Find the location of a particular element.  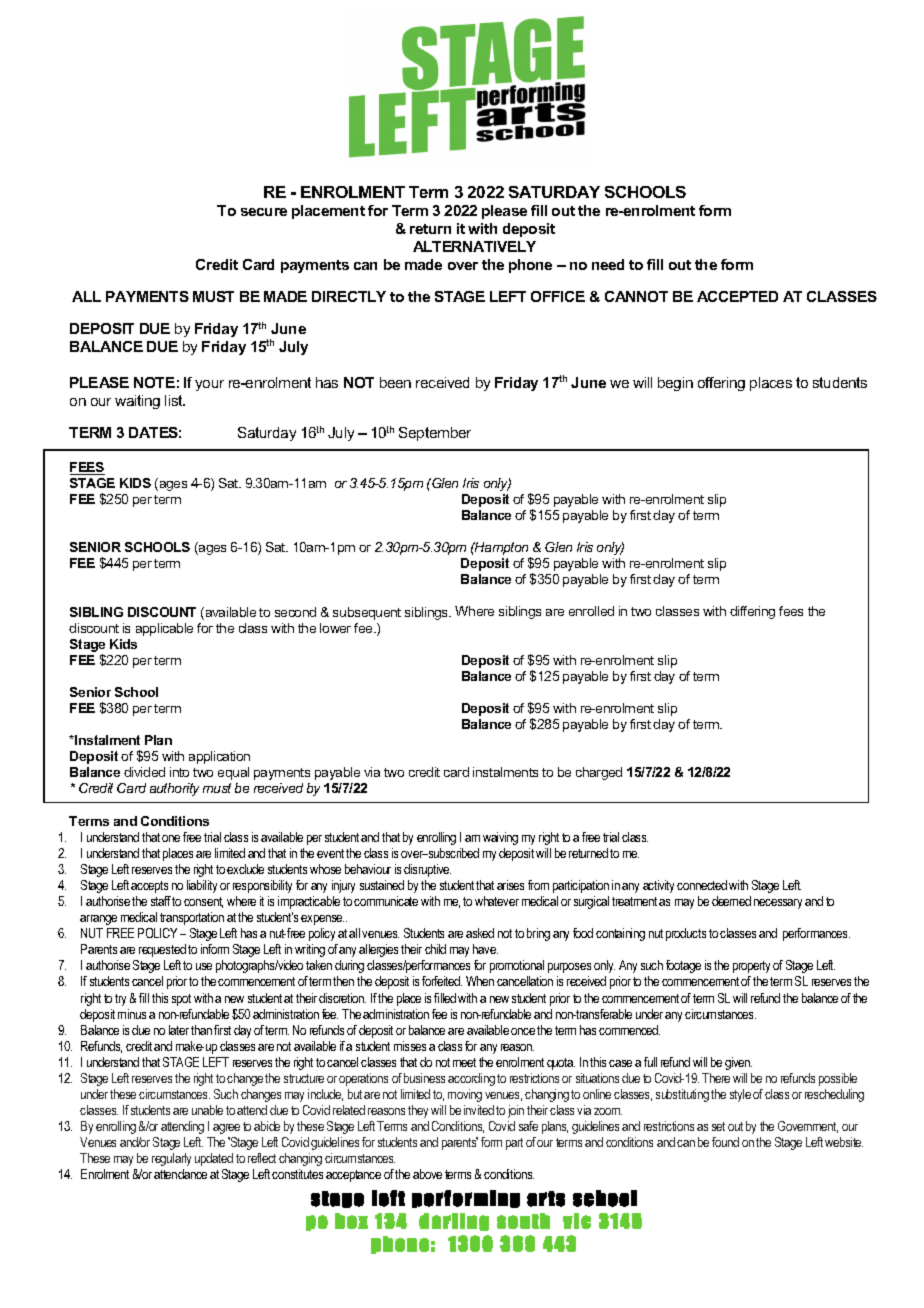

list is located at coordinates (175, 400).
